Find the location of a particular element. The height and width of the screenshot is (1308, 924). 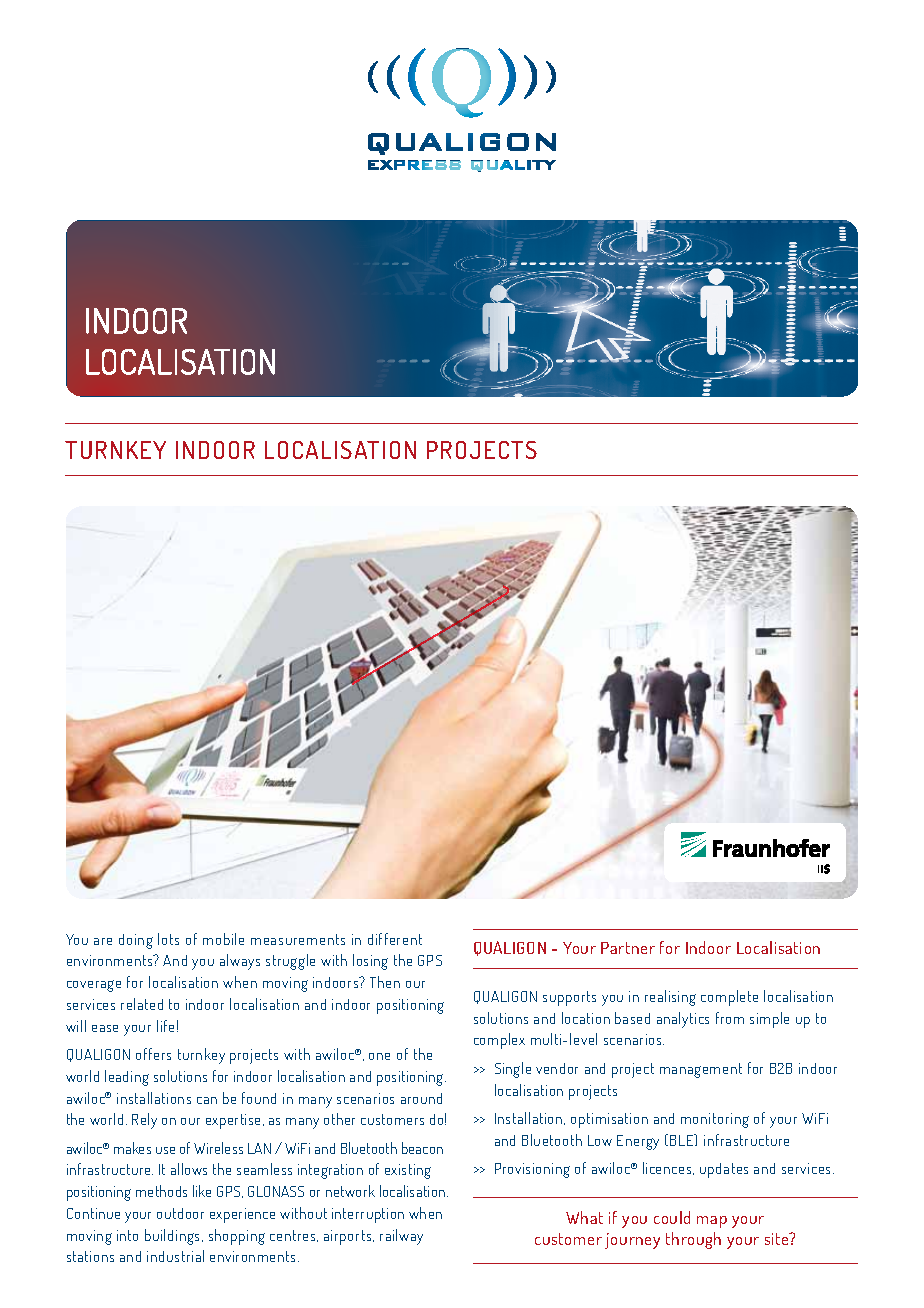

industrial is located at coordinates (175, 1256).
